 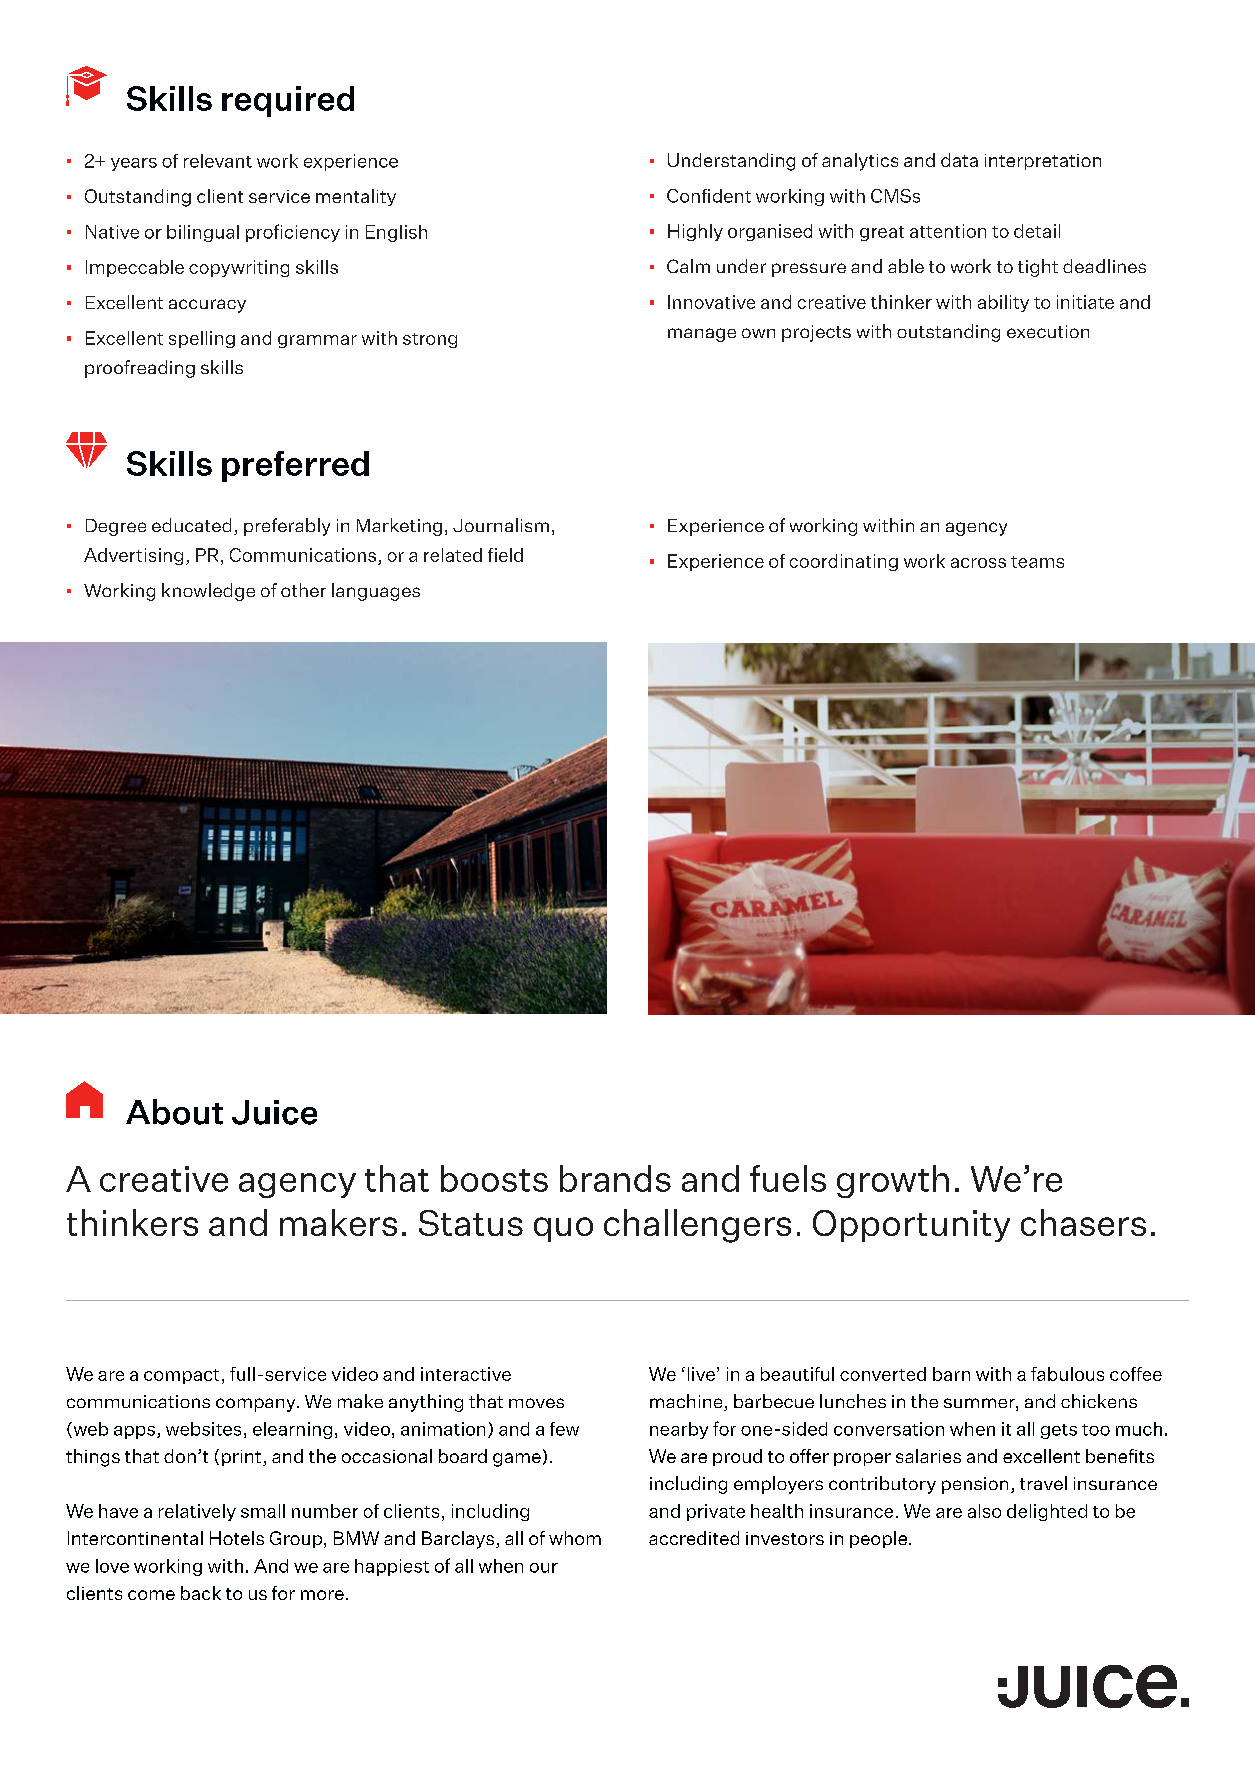 What do you see at coordinates (208, 592) in the screenshot?
I see `knowledge` at bounding box center [208, 592].
